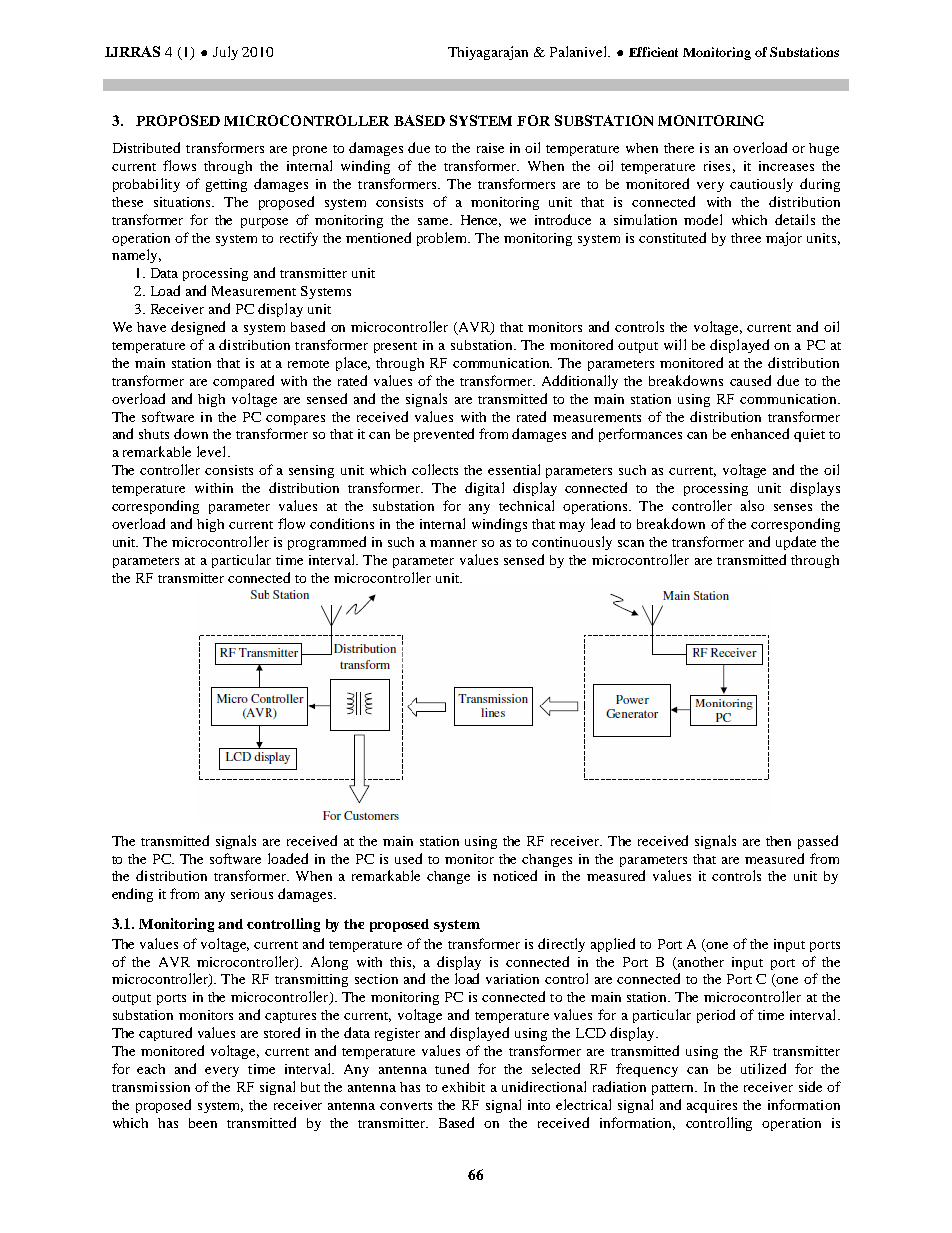 This screenshot has width=952, height=1233. I want to click on serious, so click(252, 894).
